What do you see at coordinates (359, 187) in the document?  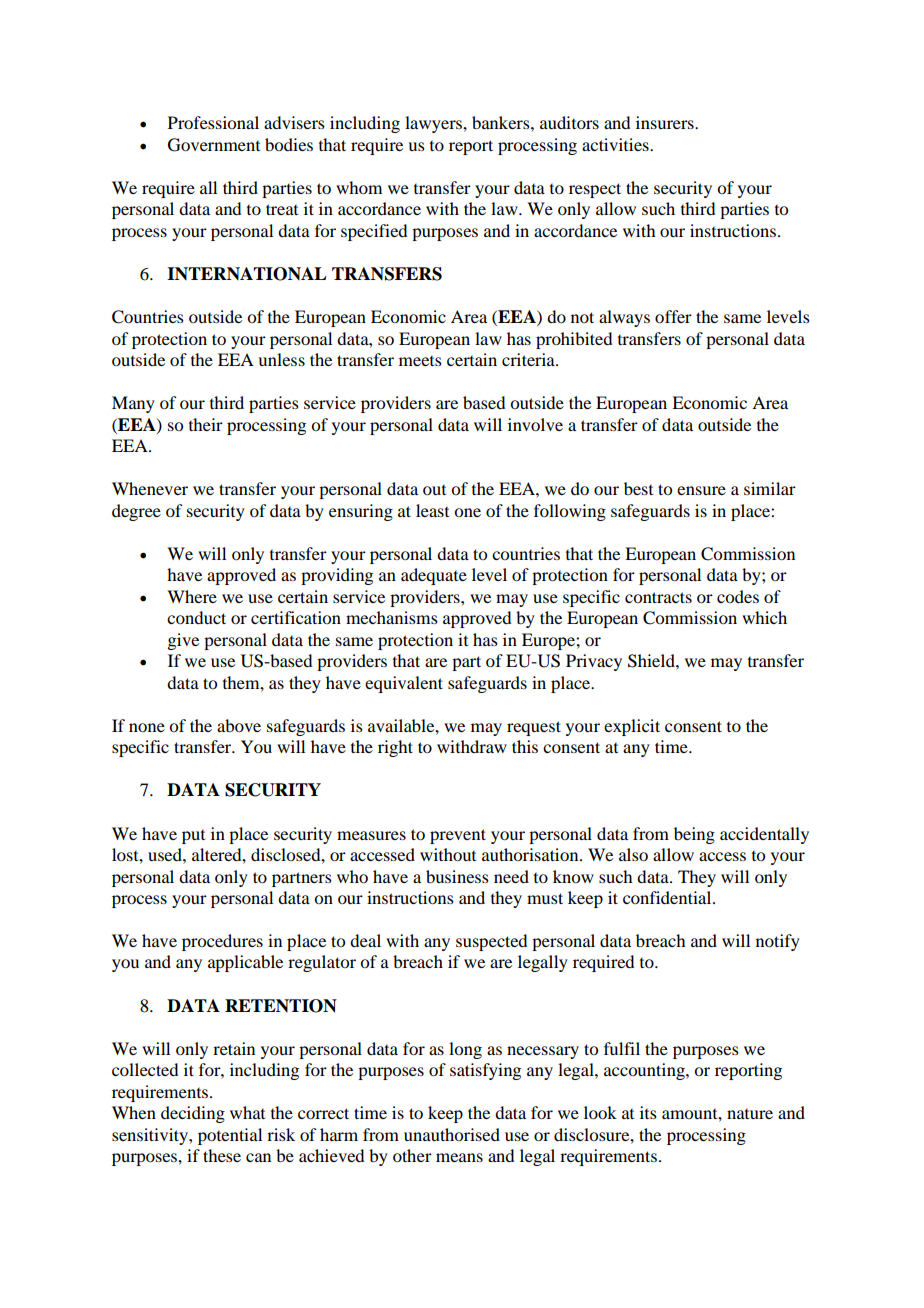 I see `whom` at bounding box center [359, 187].
